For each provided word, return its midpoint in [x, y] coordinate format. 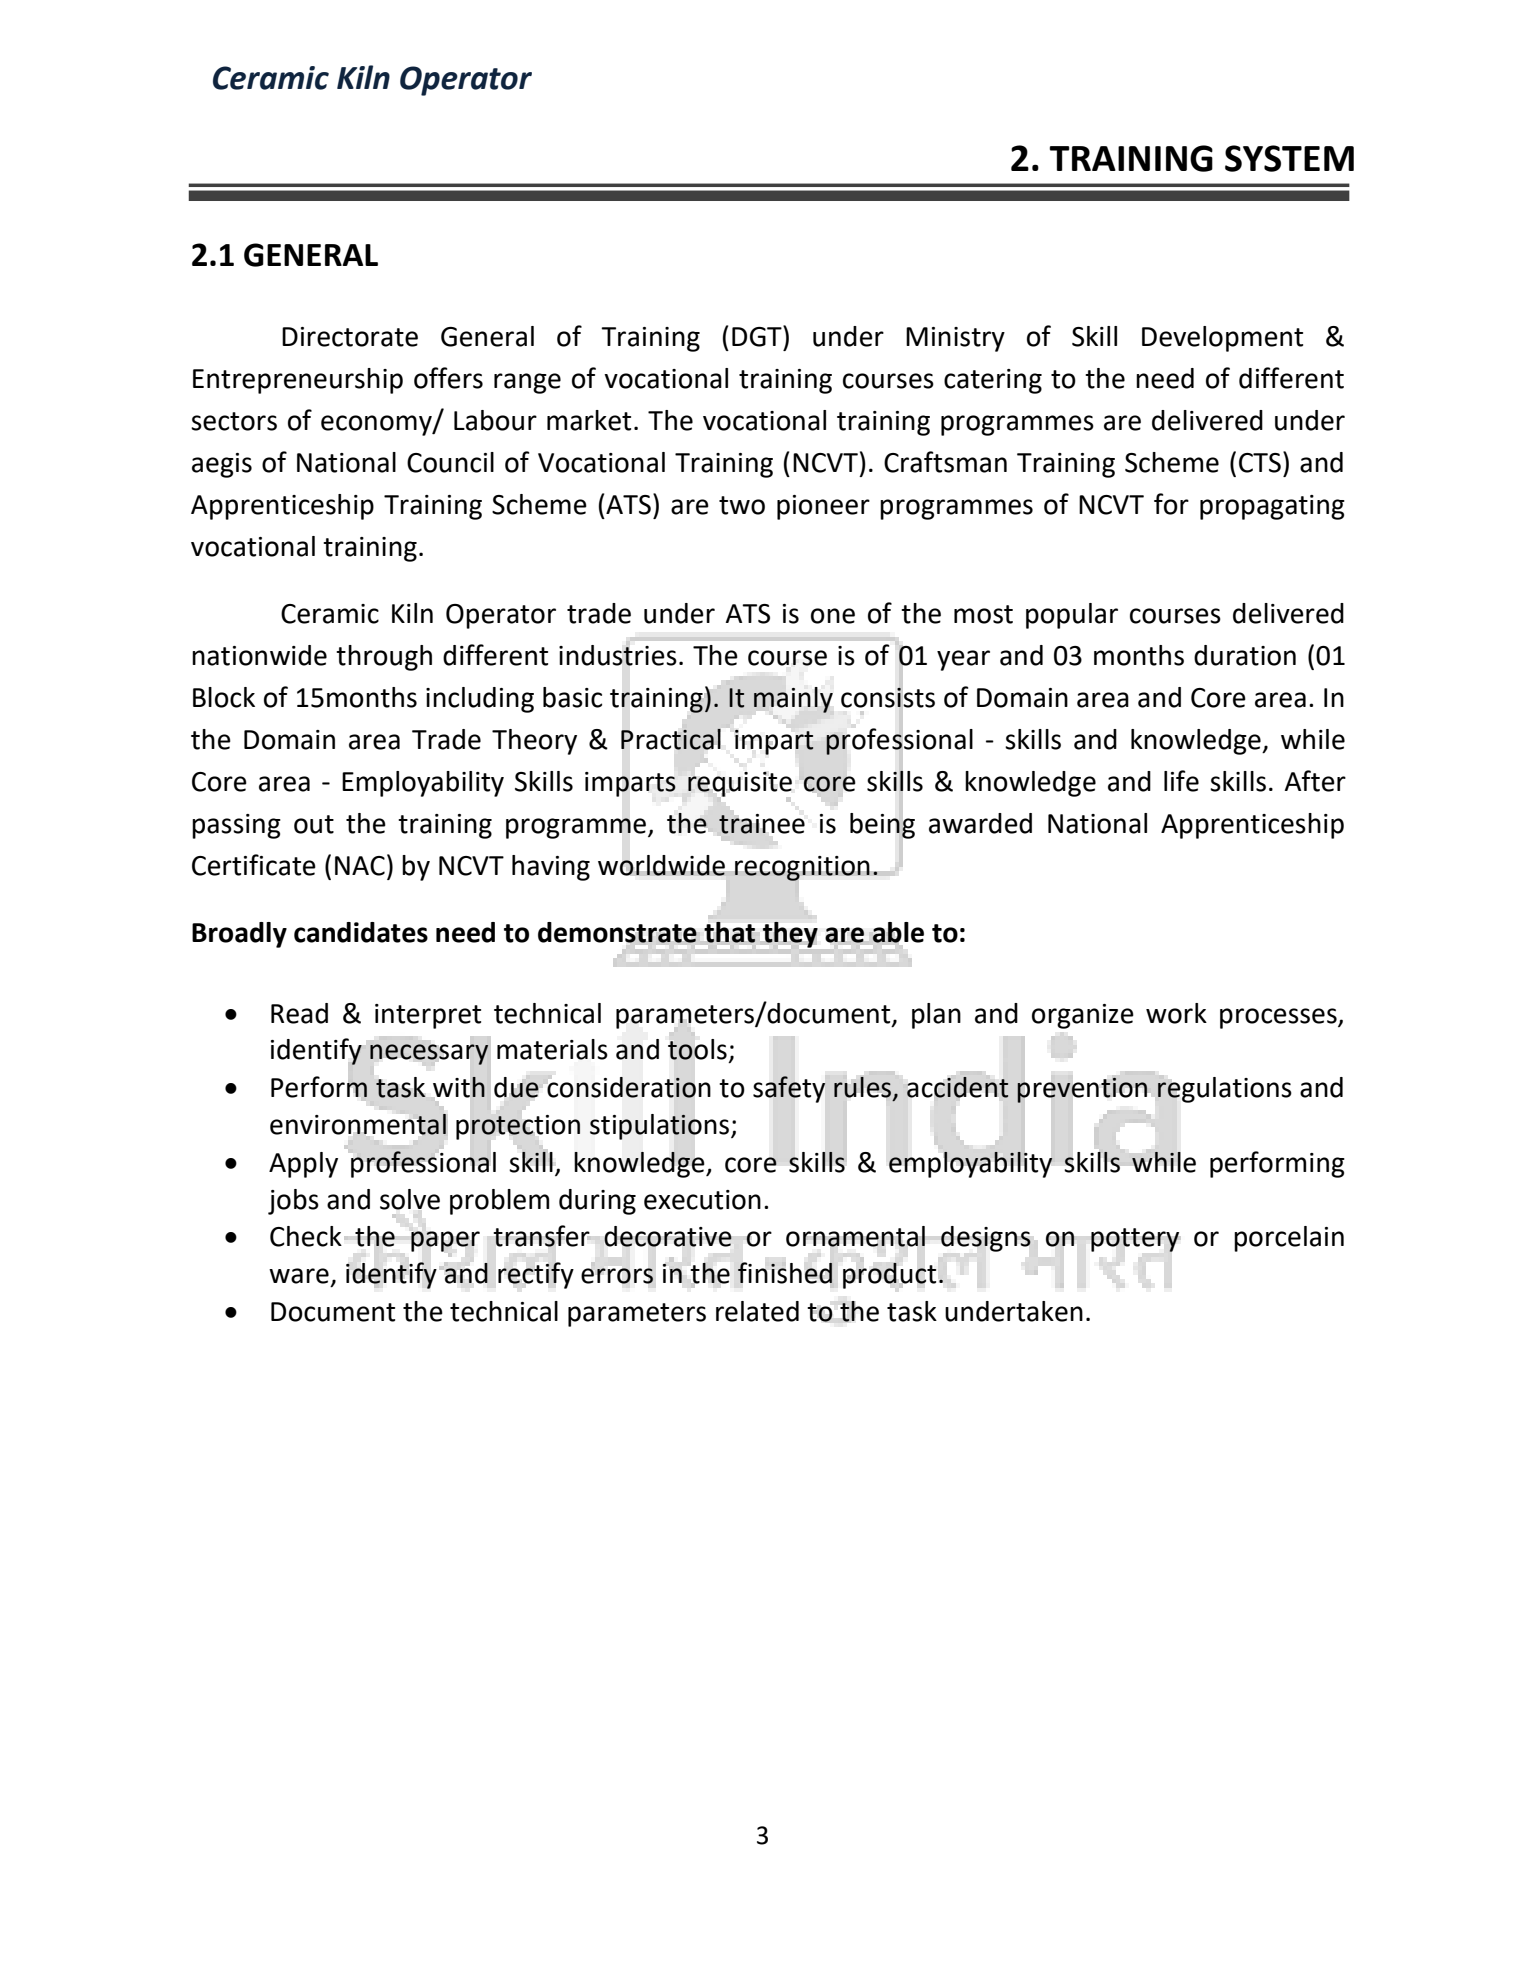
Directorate [350, 337]
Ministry [955, 339]
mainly [793, 700]
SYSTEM [1289, 158]
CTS [1260, 463]
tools [697, 1049]
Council [450, 462]
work [1176, 1013]
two [742, 505]
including [480, 700]
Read [299, 1013]
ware [299, 1276]
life [1181, 781]
